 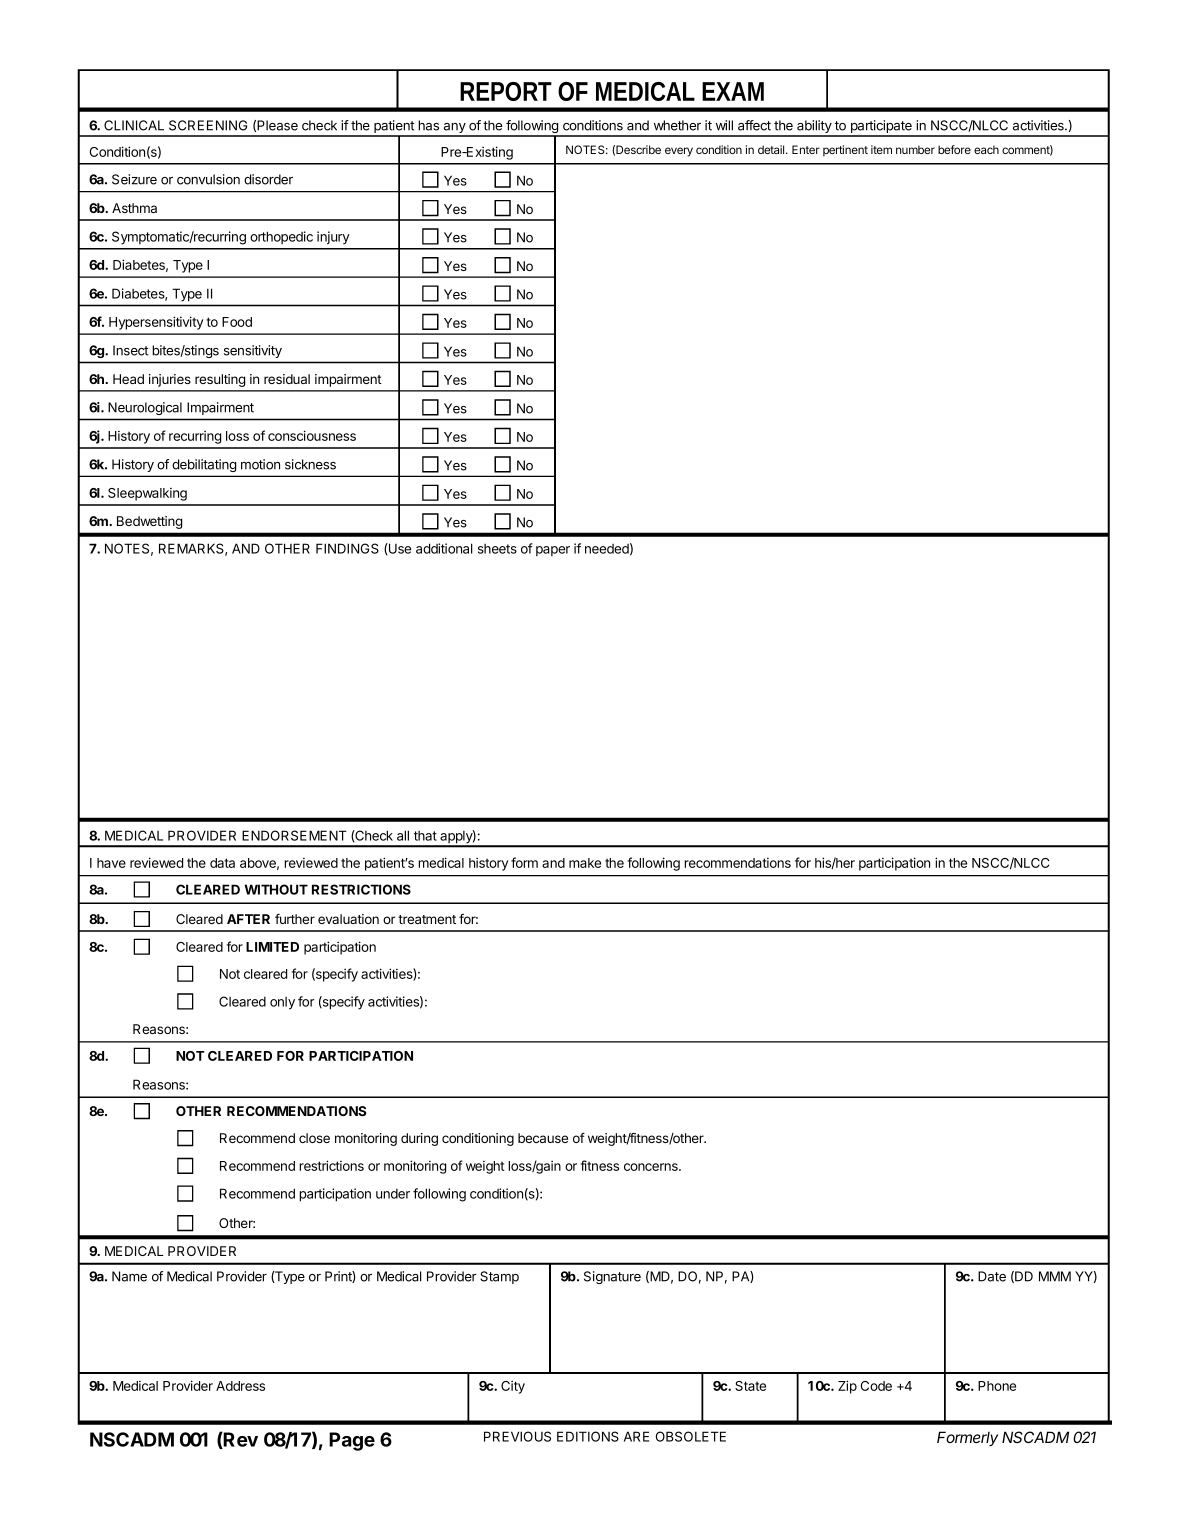 What do you see at coordinates (585, 863) in the screenshot?
I see `make` at bounding box center [585, 863].
